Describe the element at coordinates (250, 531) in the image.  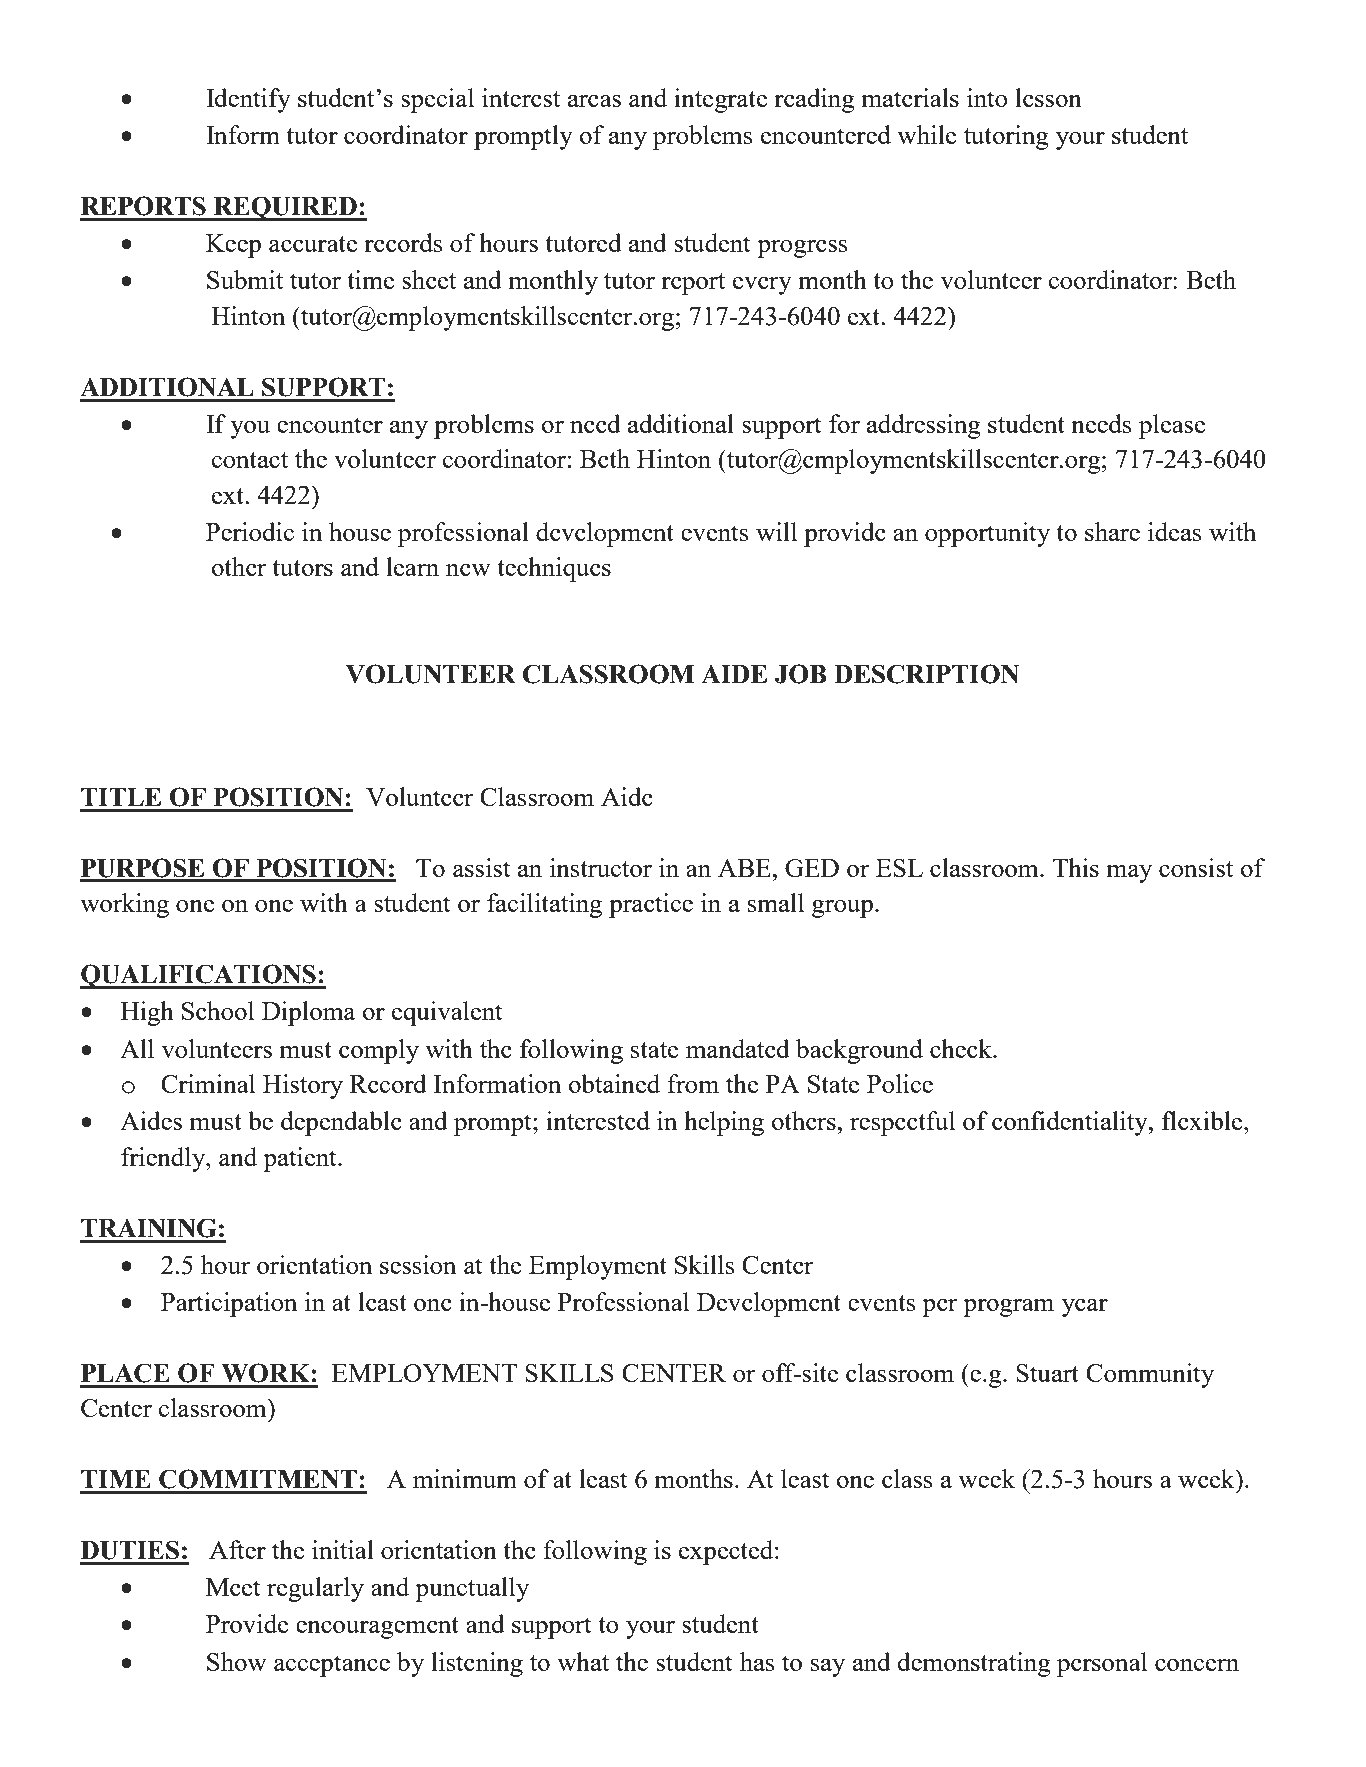
I see `Periodic` at that location.
